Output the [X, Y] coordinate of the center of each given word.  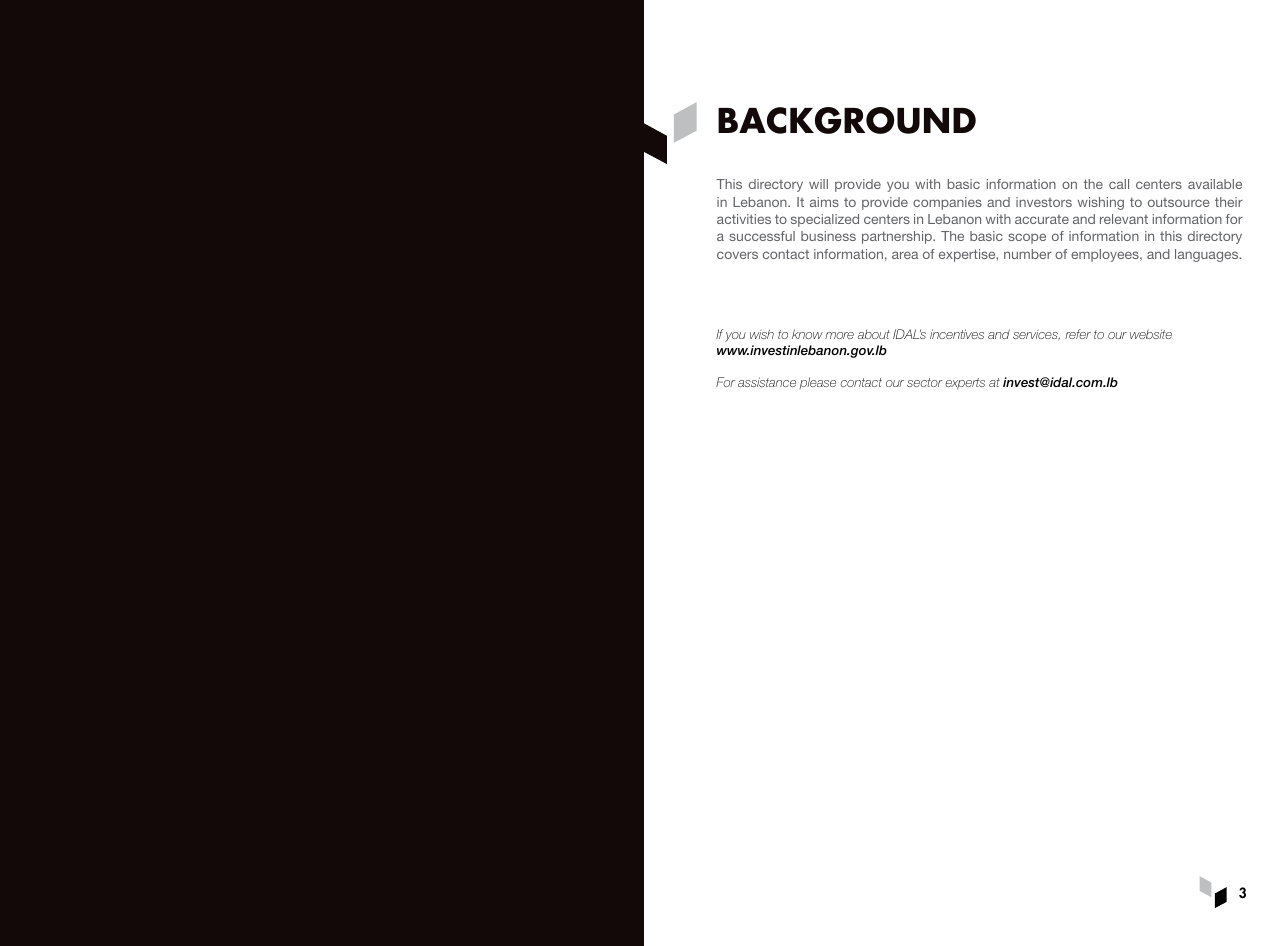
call [1119, 184]
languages [1208, 255]
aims [824, 202]
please [818, 383]
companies [947, 203]
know [807, 334]
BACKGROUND [847, 120]
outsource [1179, 202]
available [1215, 184]
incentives [957, 334]
